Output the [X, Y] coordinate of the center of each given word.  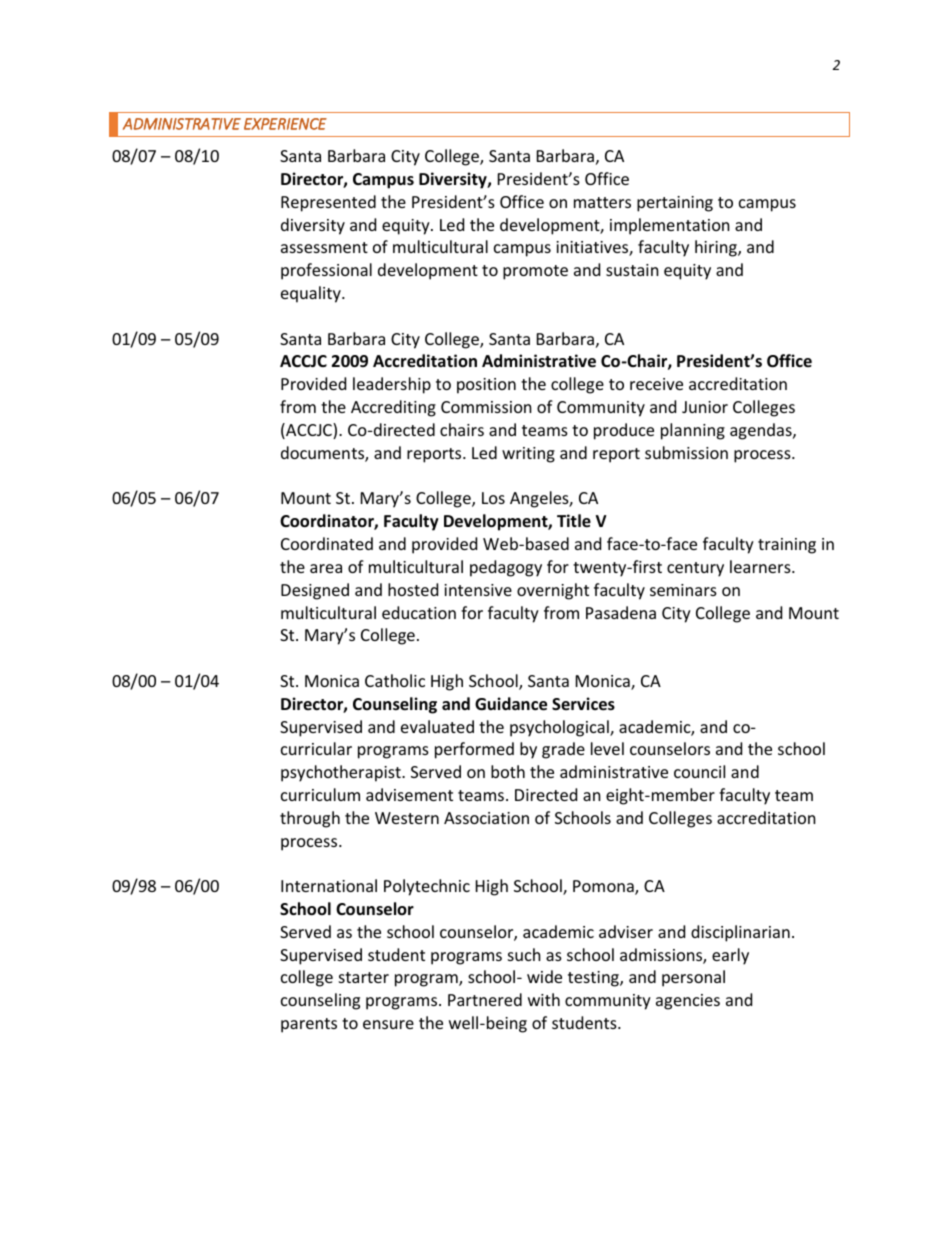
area [326, 568]
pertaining [675, 204]
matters [602, 202]
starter [364, 977]
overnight [553, 591]
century [695, 569]
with [544, 999]
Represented [328, 203]
